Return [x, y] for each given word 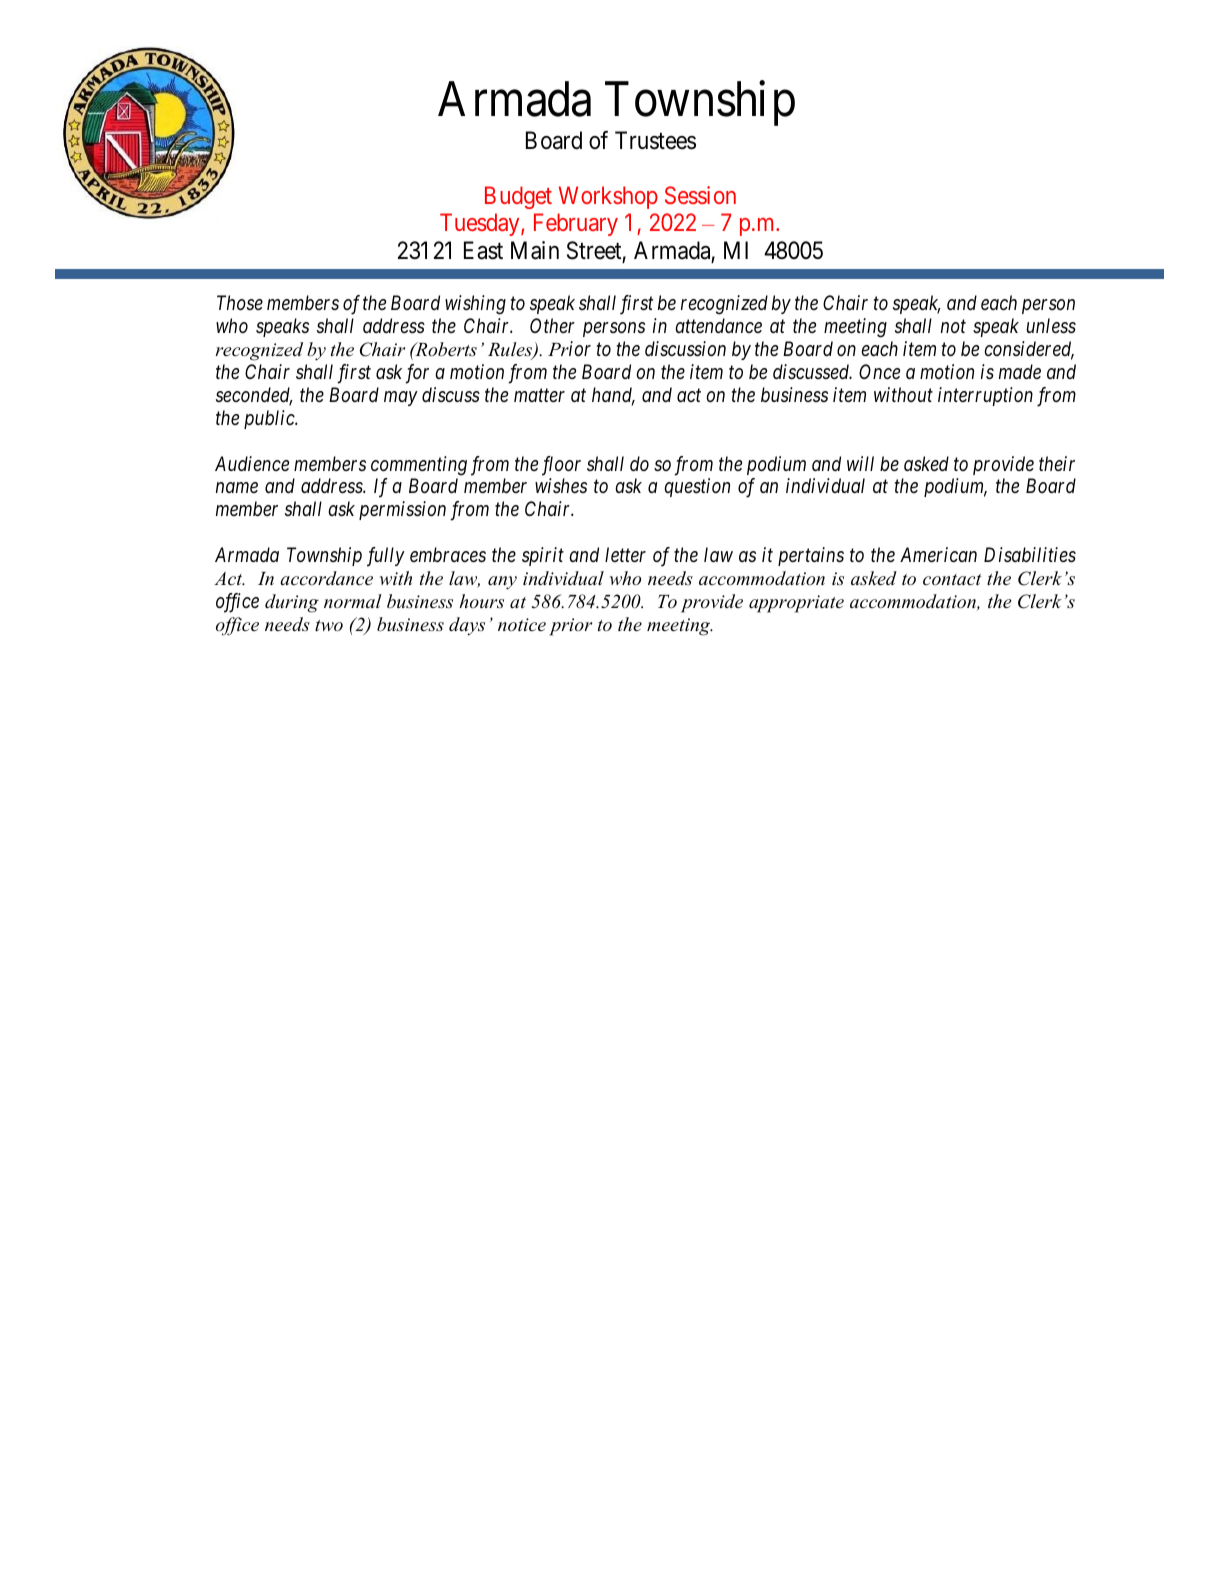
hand [613, 396]
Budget [518, 197]
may [401, 398]
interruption [985, 396]
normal [353, 601]
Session [700, 195]
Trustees [655, 140]
